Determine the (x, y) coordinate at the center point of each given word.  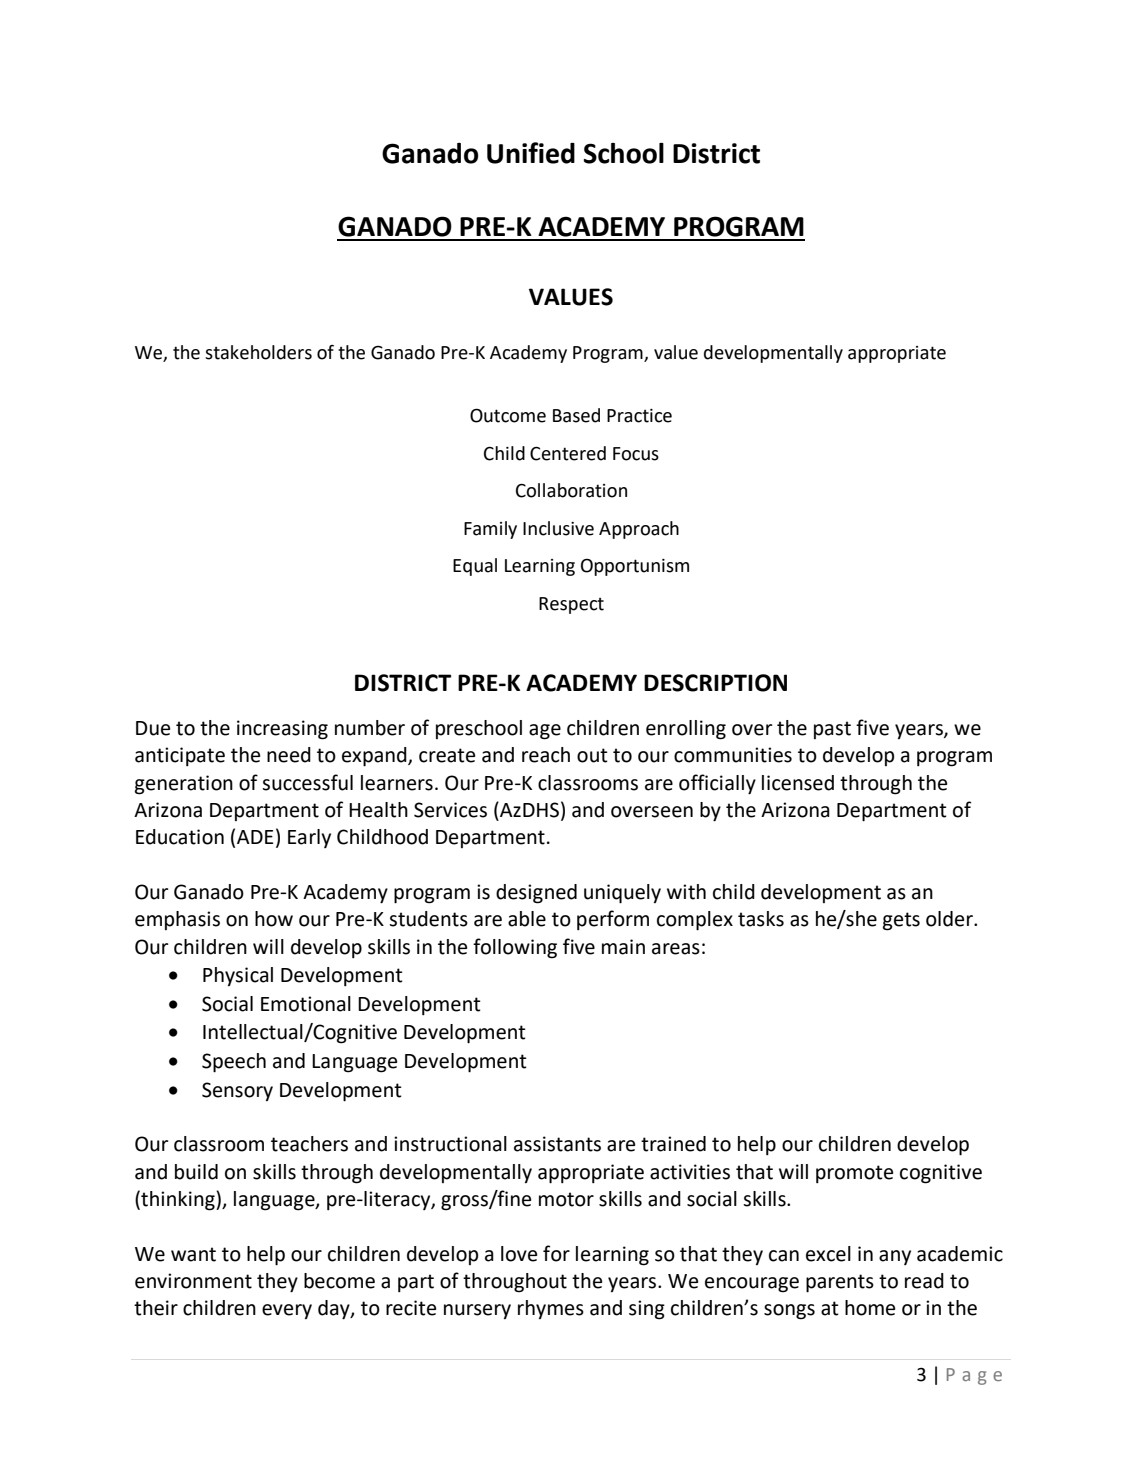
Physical (238, 976)
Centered (568, 453)
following (515, 948)
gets (901, 921)
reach (546, 755)
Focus (636, 454)
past (832, 730)
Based (576, 415)
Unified (531, 153)
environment (193, 1281)
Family (490, 530)
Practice (639, 416)
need (289, 755)
